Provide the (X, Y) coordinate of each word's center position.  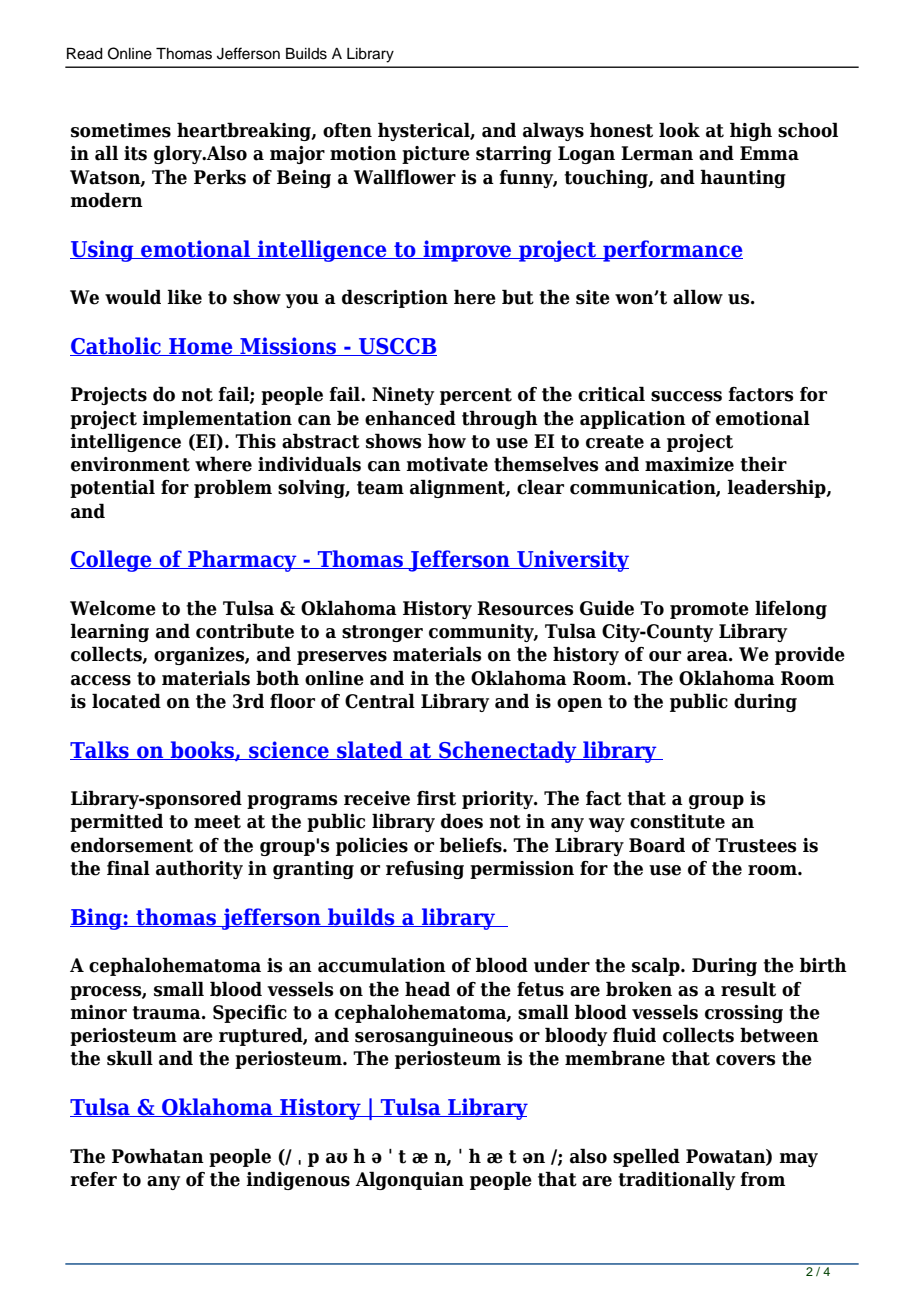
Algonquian (409, 1180)
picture (436, 155)
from (762, 1179)
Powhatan (158, 1156)
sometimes (121, 130)
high (751, 131)
